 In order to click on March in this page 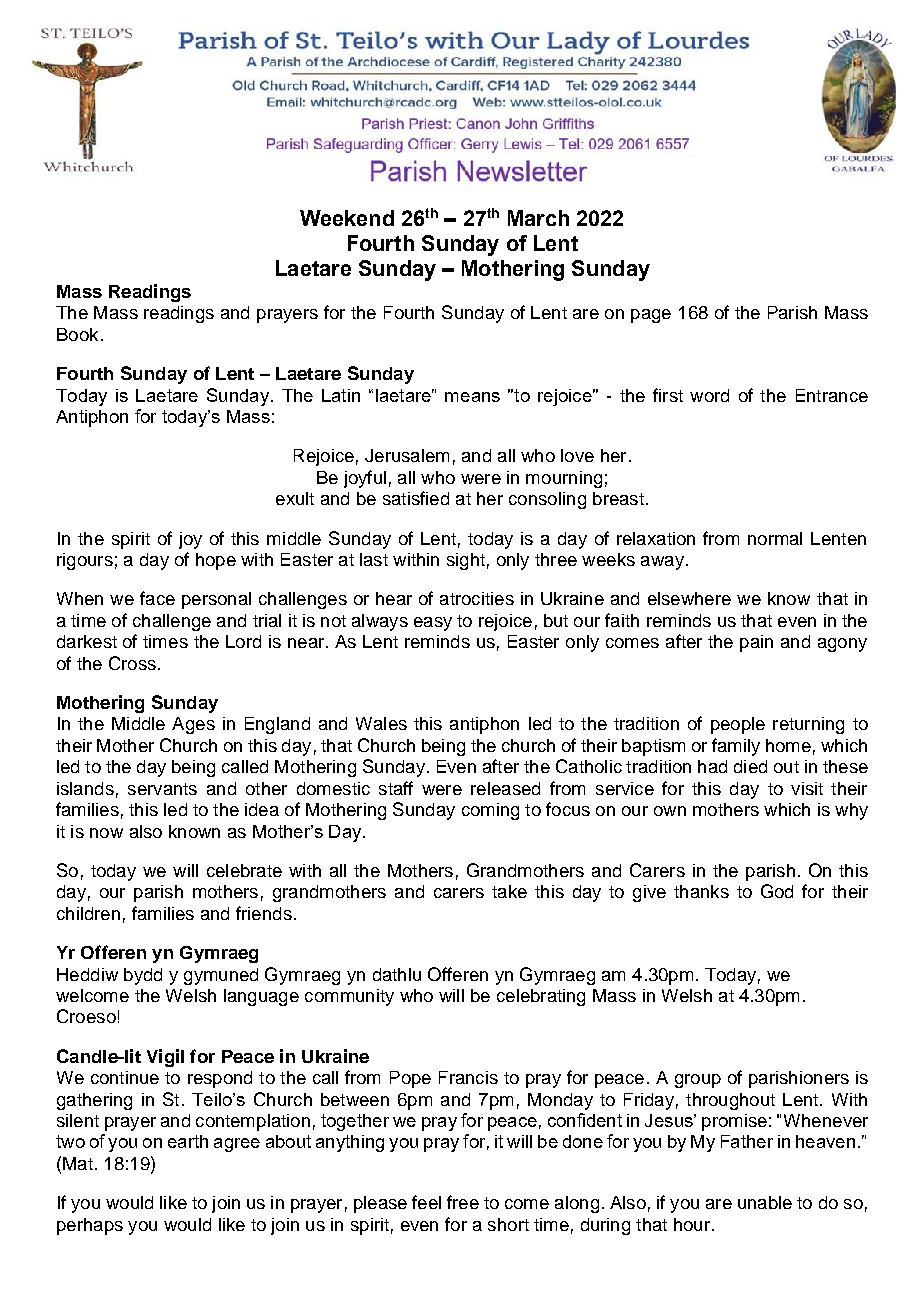, I will do `click(538, 218)`.
